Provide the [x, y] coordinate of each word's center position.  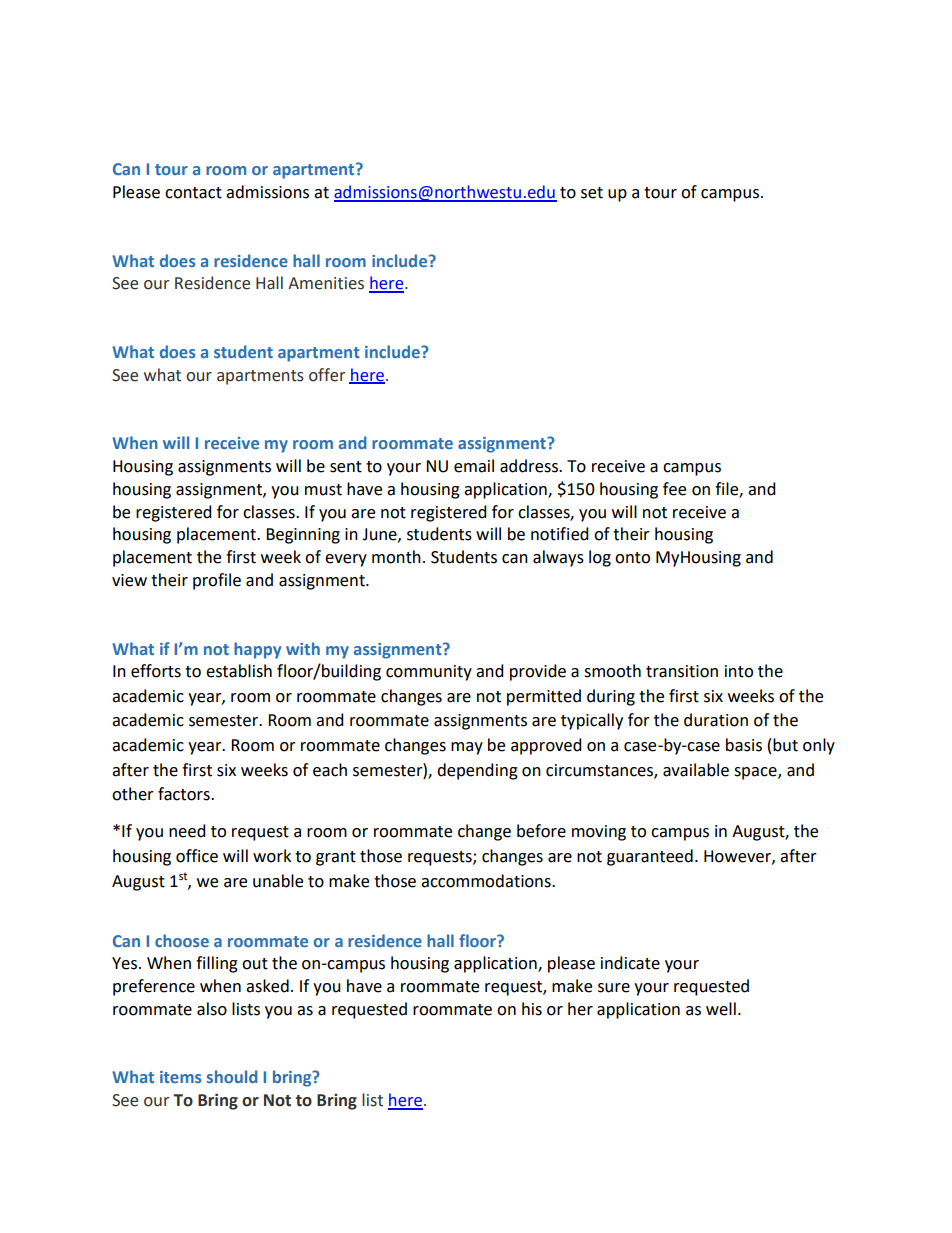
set [592, 193]
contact [193, 193]
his [532, 1009]
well [721, 1009]
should [232, 1076]
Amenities [326, 283]
